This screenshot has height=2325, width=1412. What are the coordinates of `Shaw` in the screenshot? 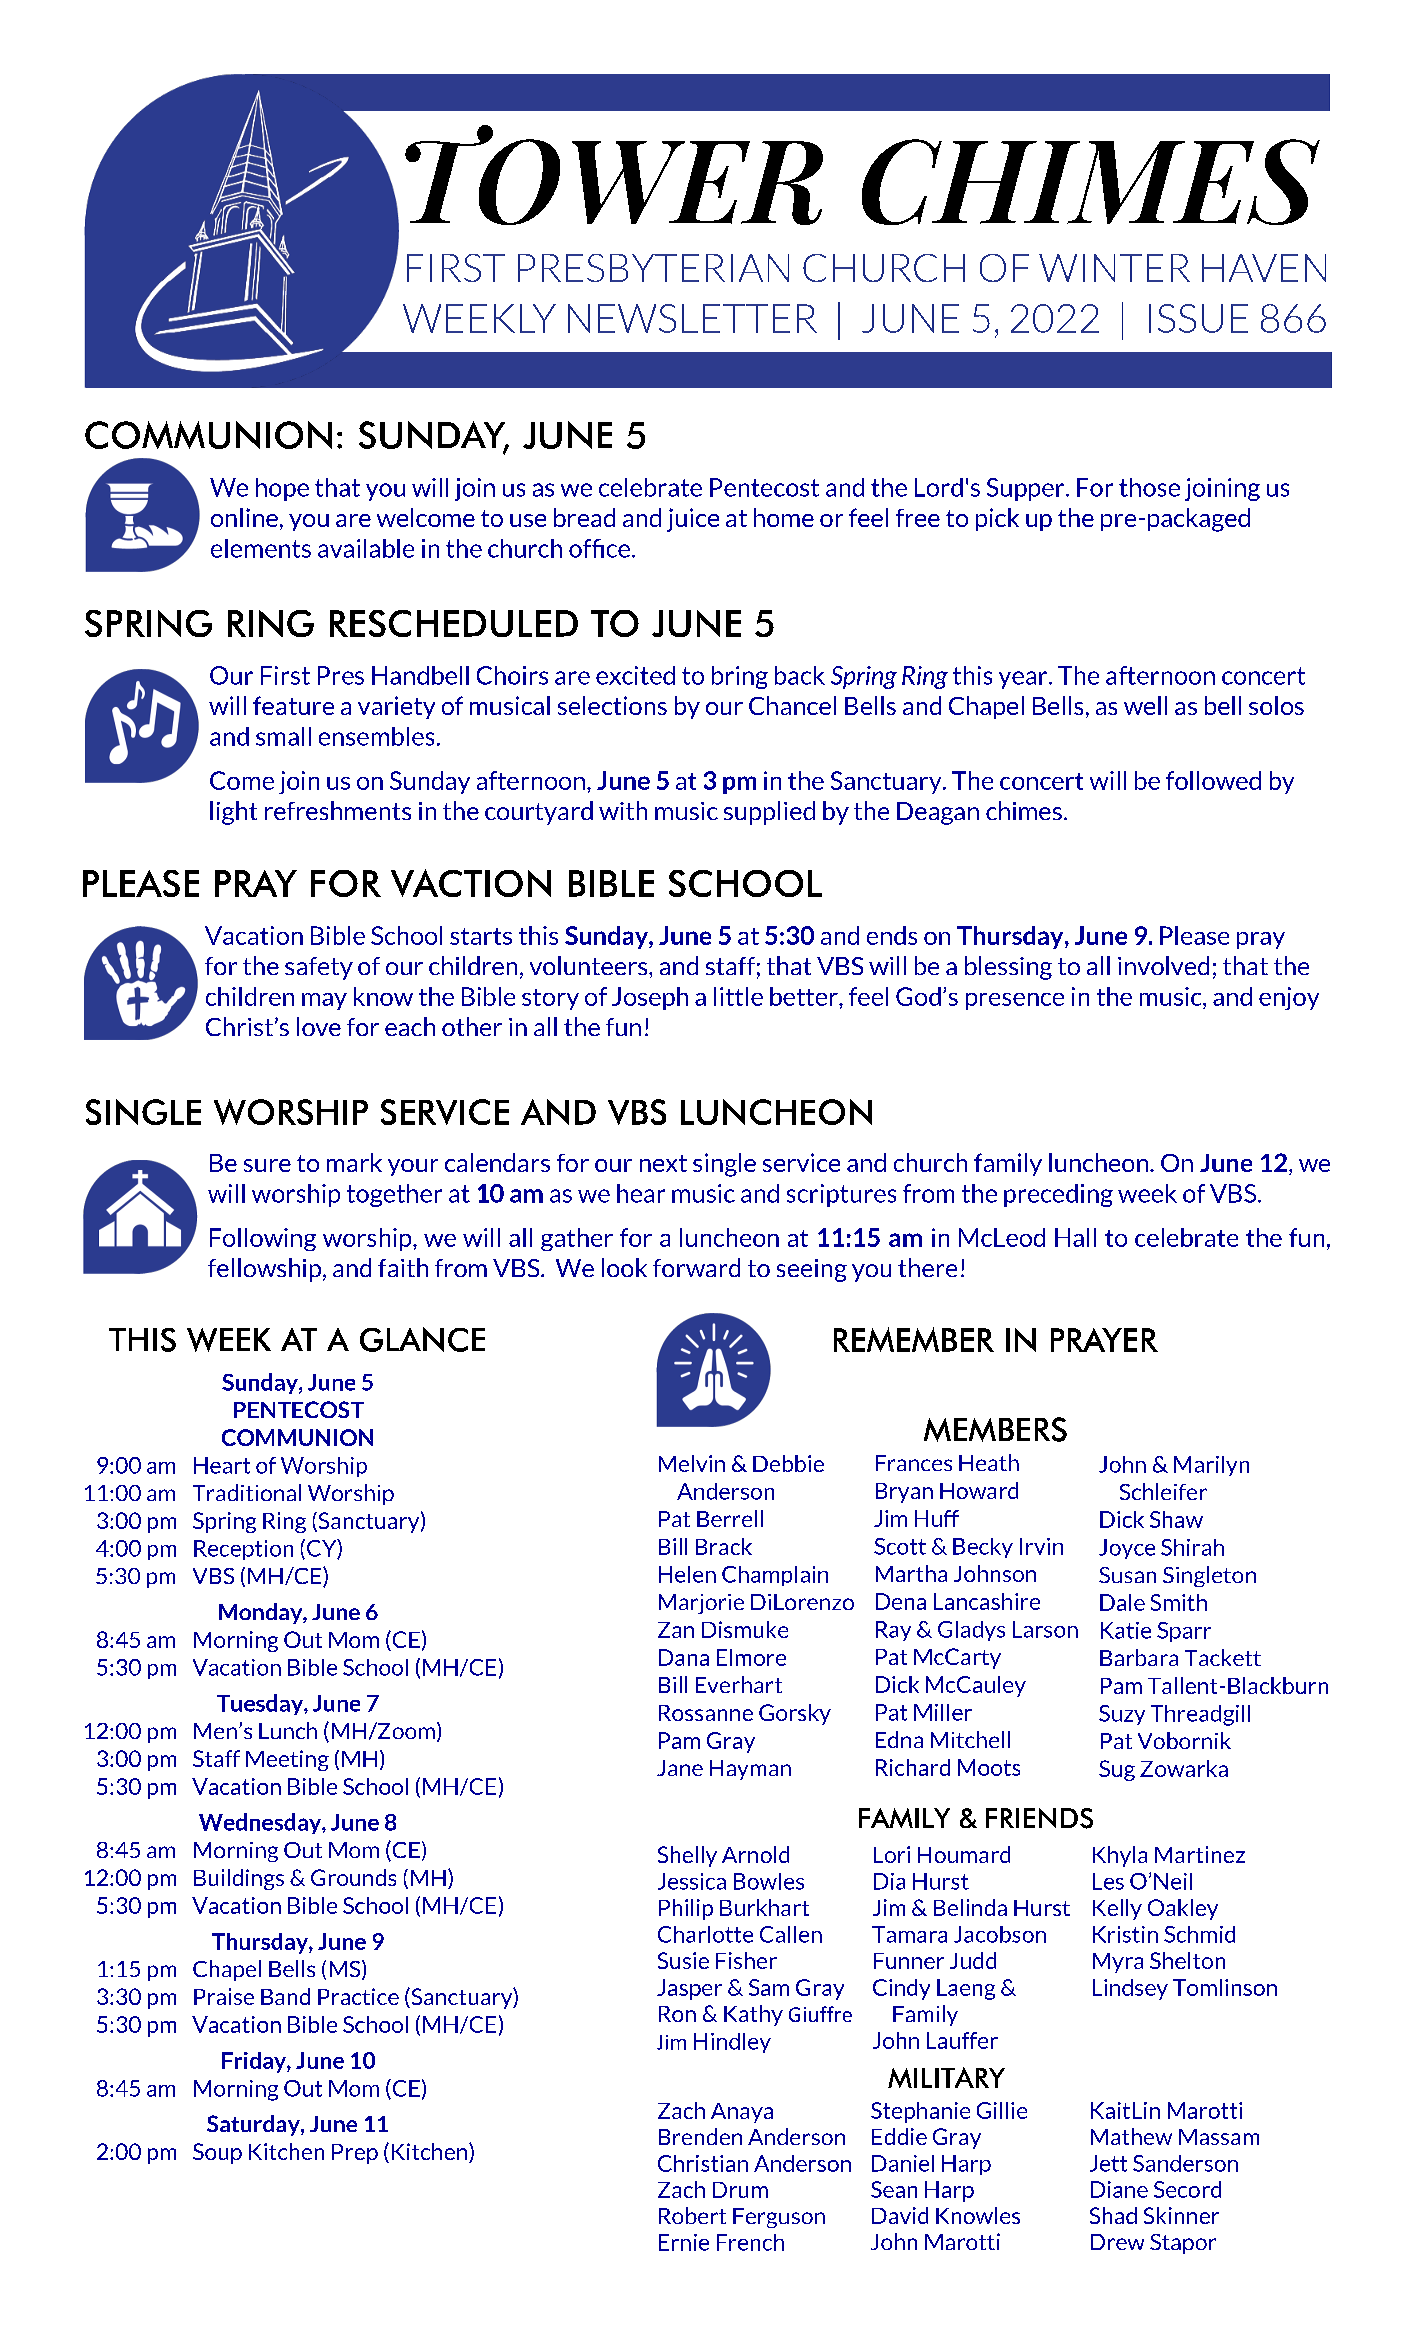 It's located at (1176, 1519).
